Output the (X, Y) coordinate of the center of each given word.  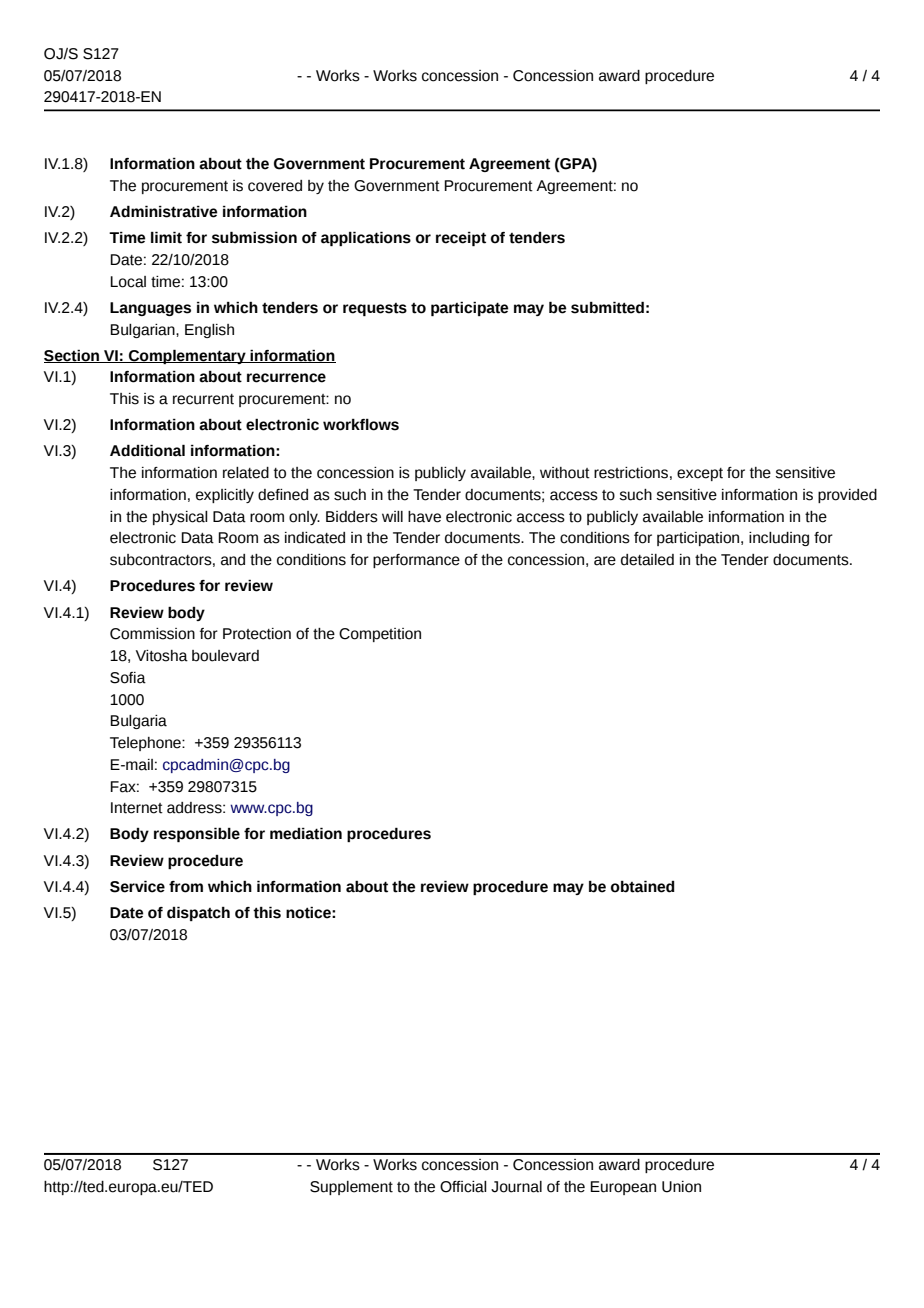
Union (681, 1187)
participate (469, 308)
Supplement (351, 1188)
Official (463, 1187)
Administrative (163, 211)
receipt (461, 239)
